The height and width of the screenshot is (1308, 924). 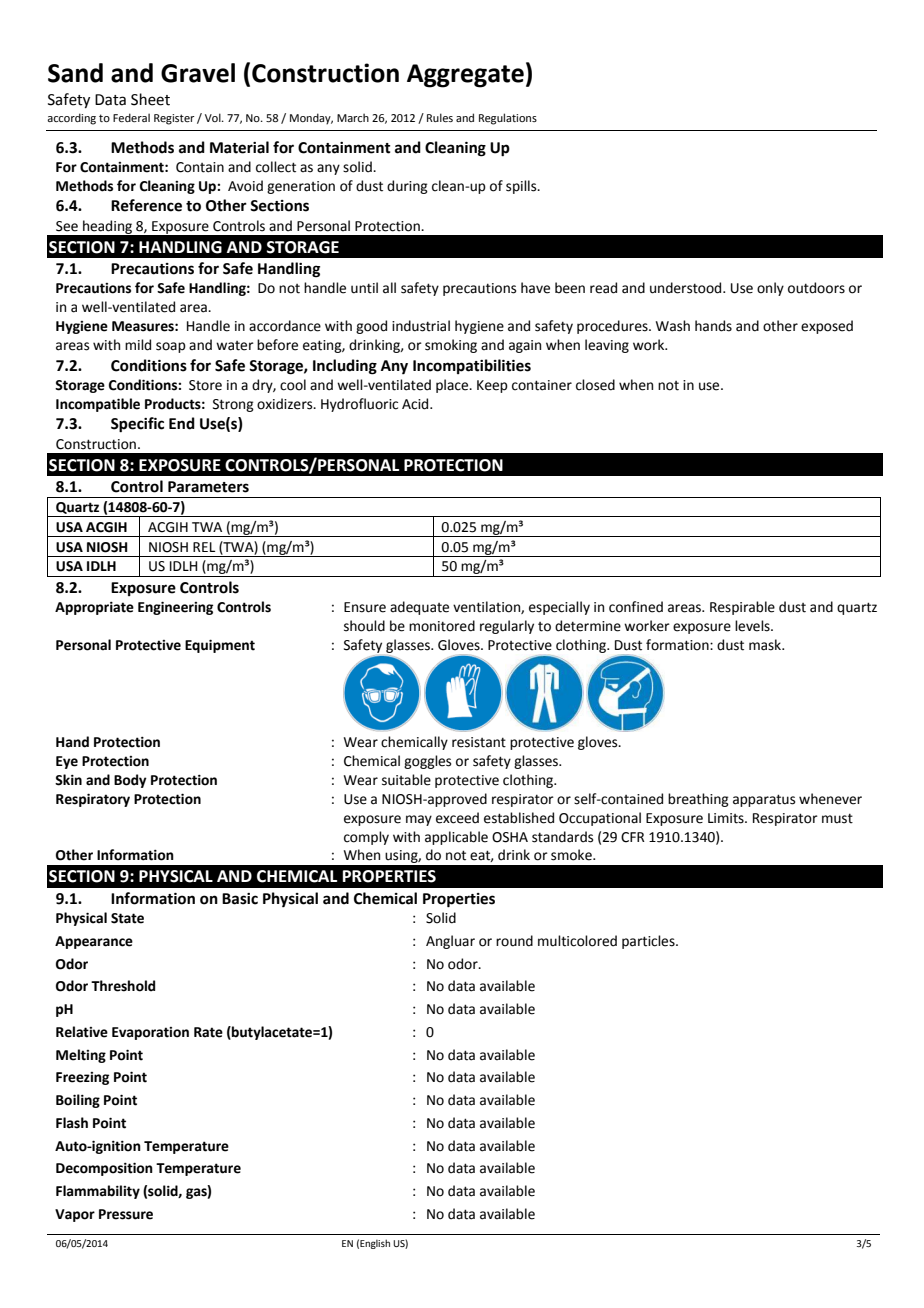 I want to click on monitored, so click(x=442, y=626).
